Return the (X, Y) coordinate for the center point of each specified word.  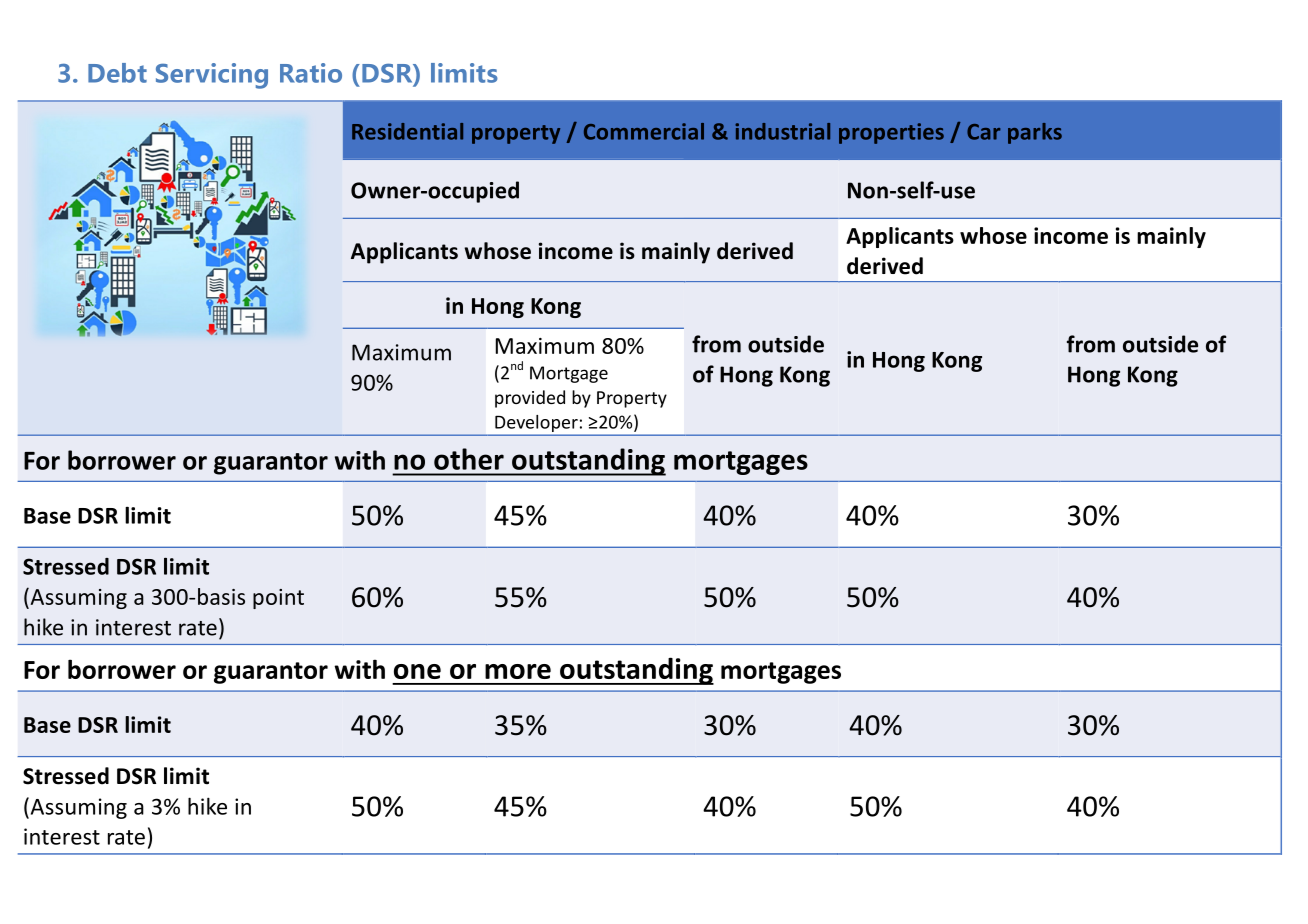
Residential (407, 131)
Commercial (644, 131)
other (469, 459)
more (518, 671)
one (417, 671)
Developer (536, 425)
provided (530, 399)
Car (984, 132)
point (278, 599)
